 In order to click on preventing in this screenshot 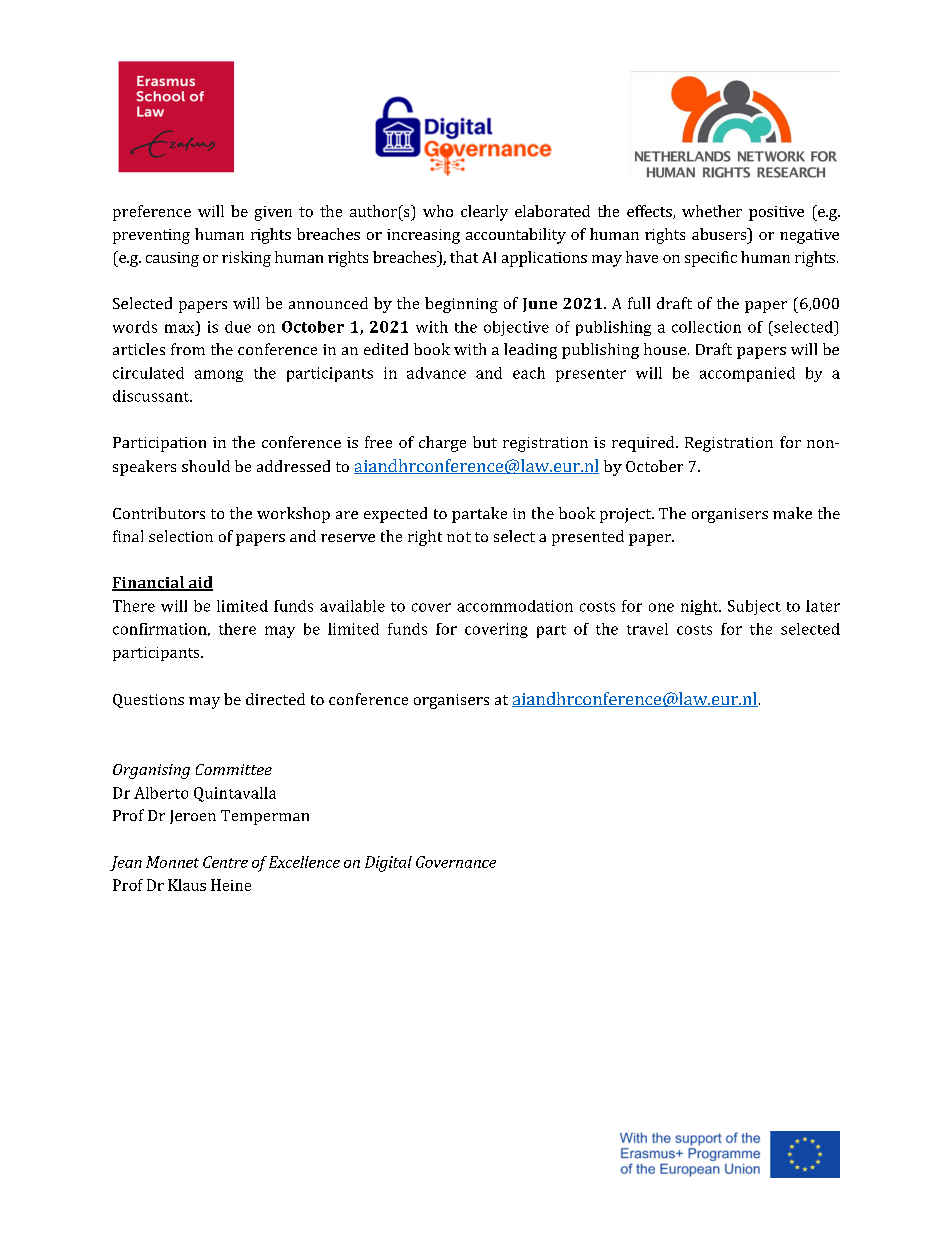, I will do `click(151, 236)`.
